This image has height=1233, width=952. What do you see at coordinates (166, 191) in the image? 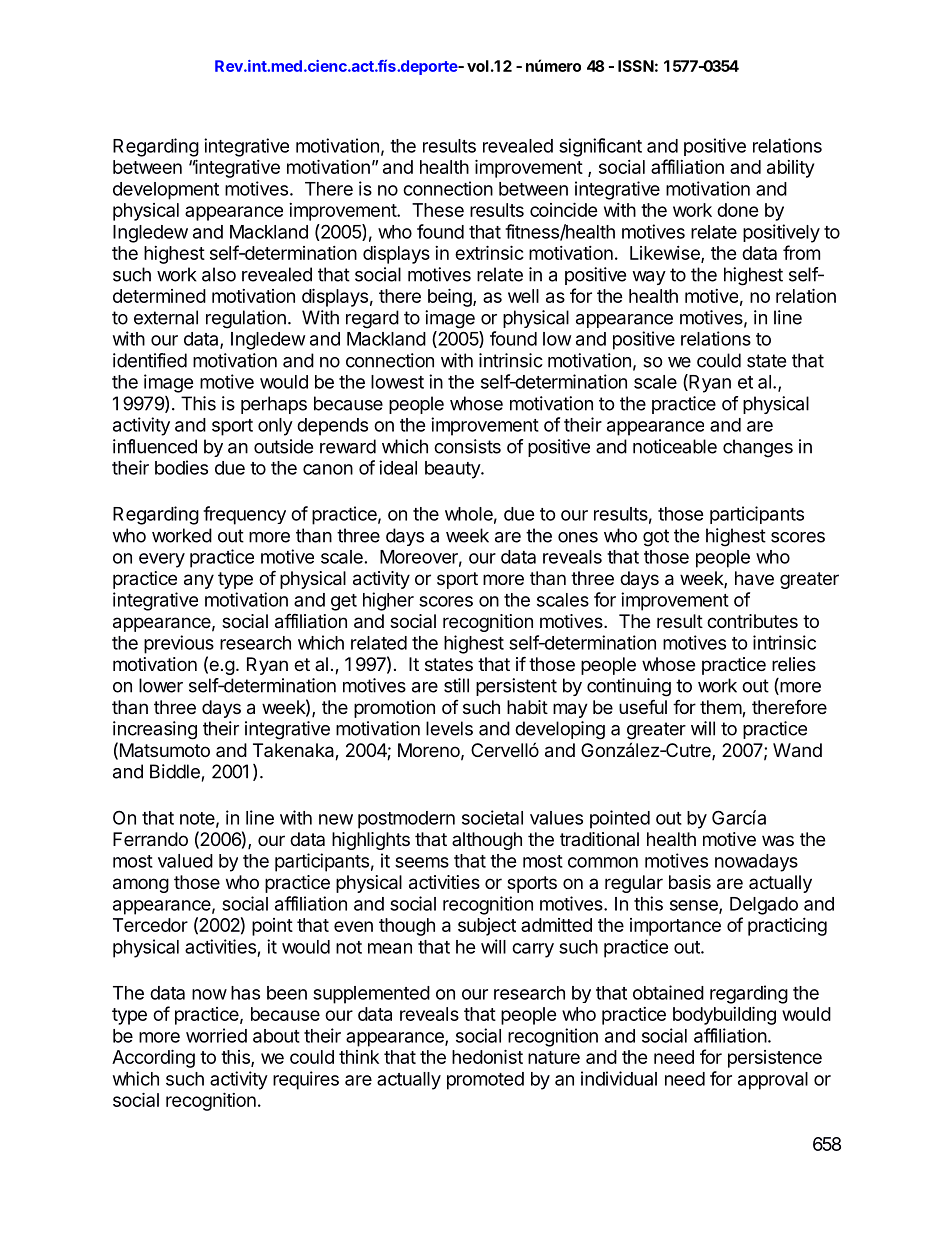
I see `development` at bounding box center [166, 191].
